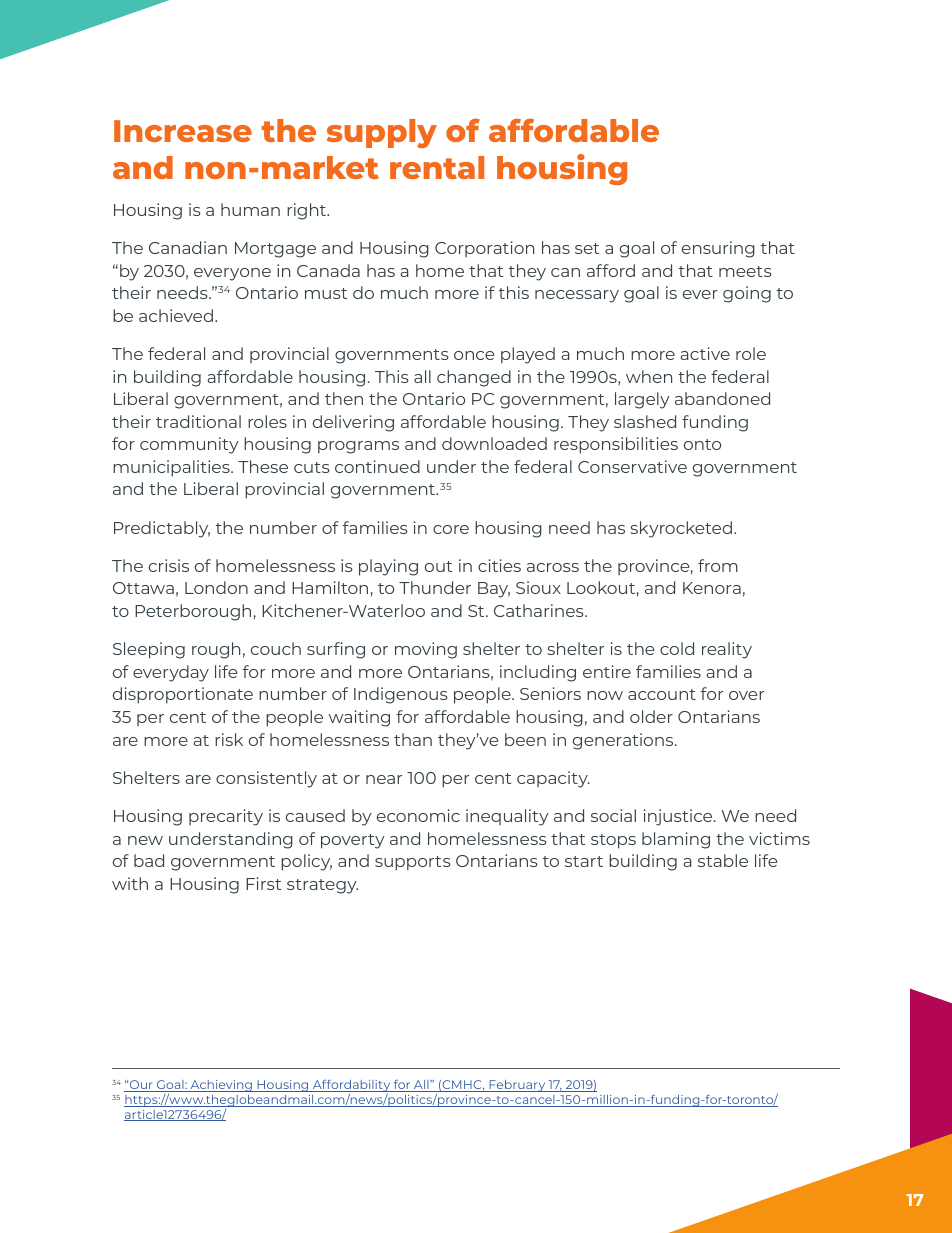 This page has width=952, height=1233. Describe the element at coordinates (718, 249) in the page. I see `ensuring` at that location.
